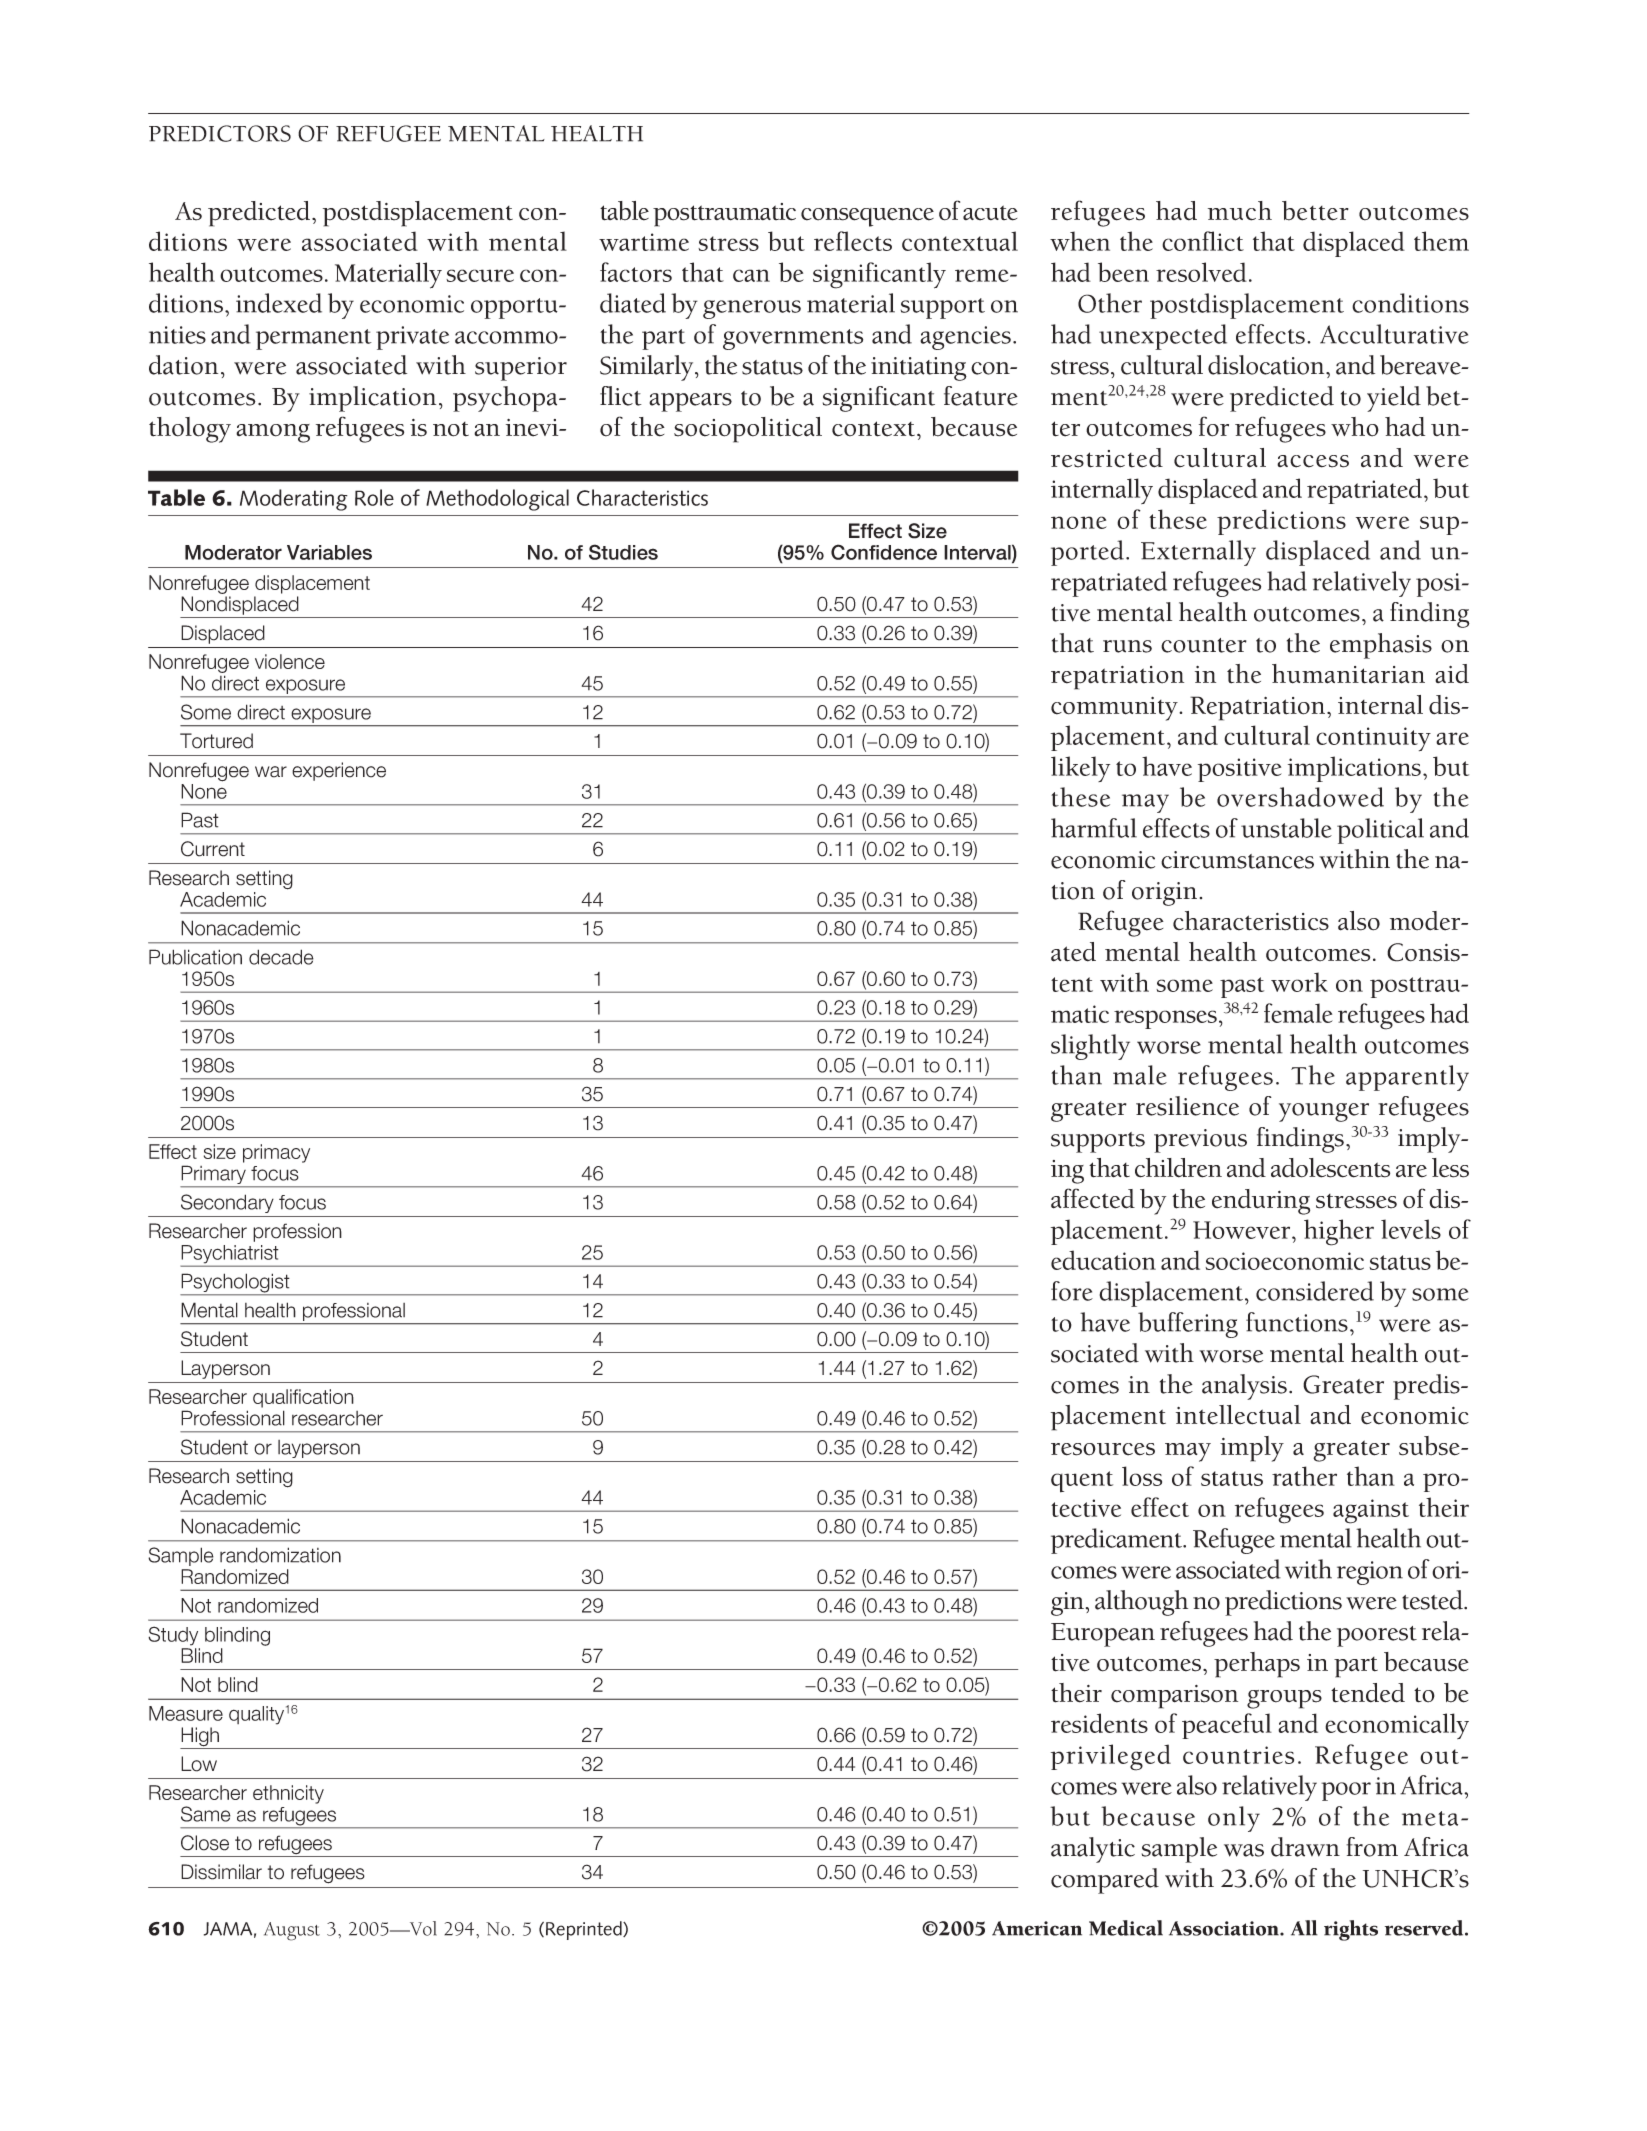 This document has height=2131, width=1647. I want to click on work, so click(1299, 982).
